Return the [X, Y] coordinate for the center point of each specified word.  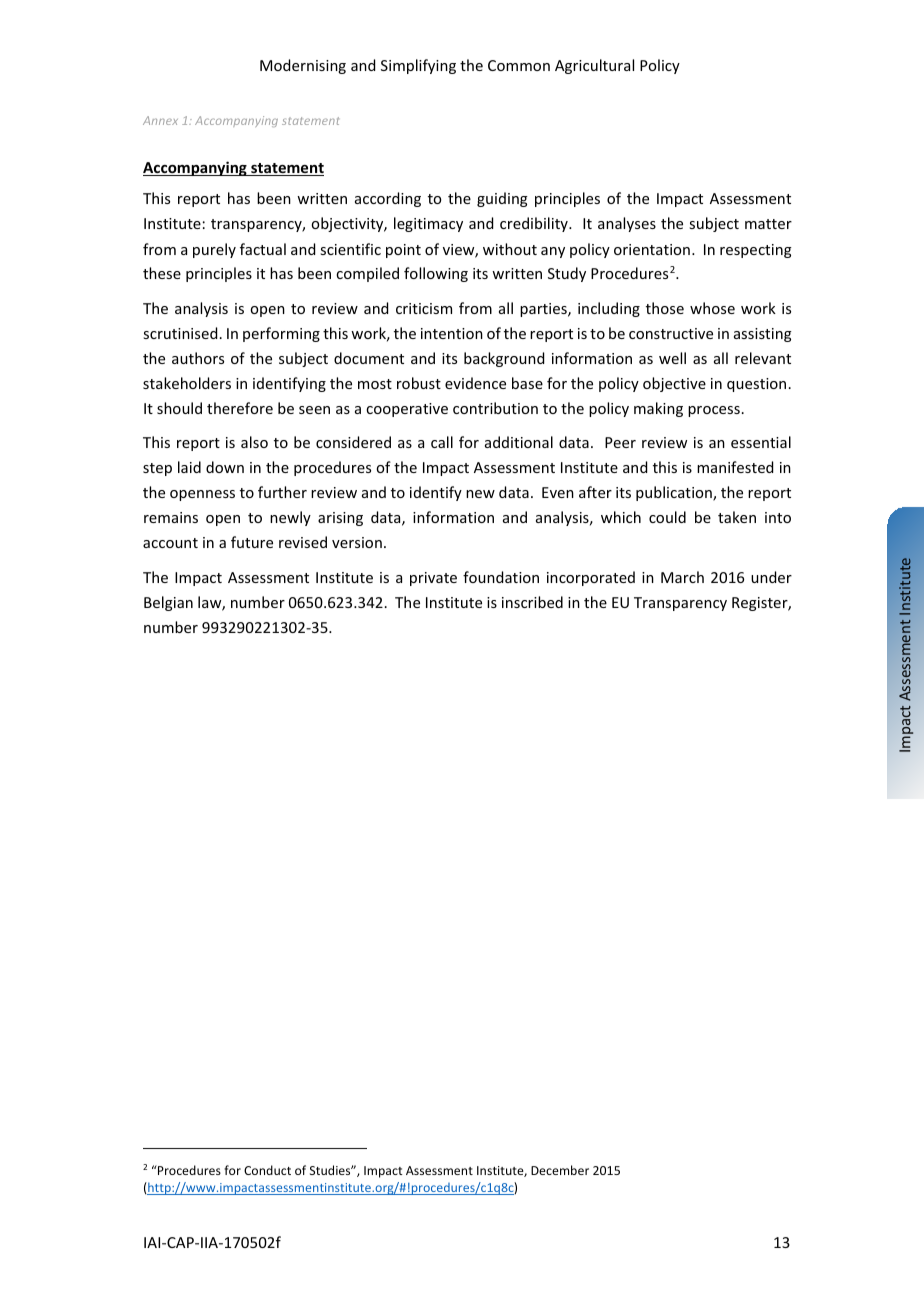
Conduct [267, 1170]
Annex [160, 120]
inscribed [532, 602]
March [682, 577]
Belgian [168, 603]
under [771, 577]
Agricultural [594, 66]
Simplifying [418, 66]
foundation [501, 577]
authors [198, 358]
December [560, 1170]
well [672, 358]
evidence [475, 383]
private [433, 579]
